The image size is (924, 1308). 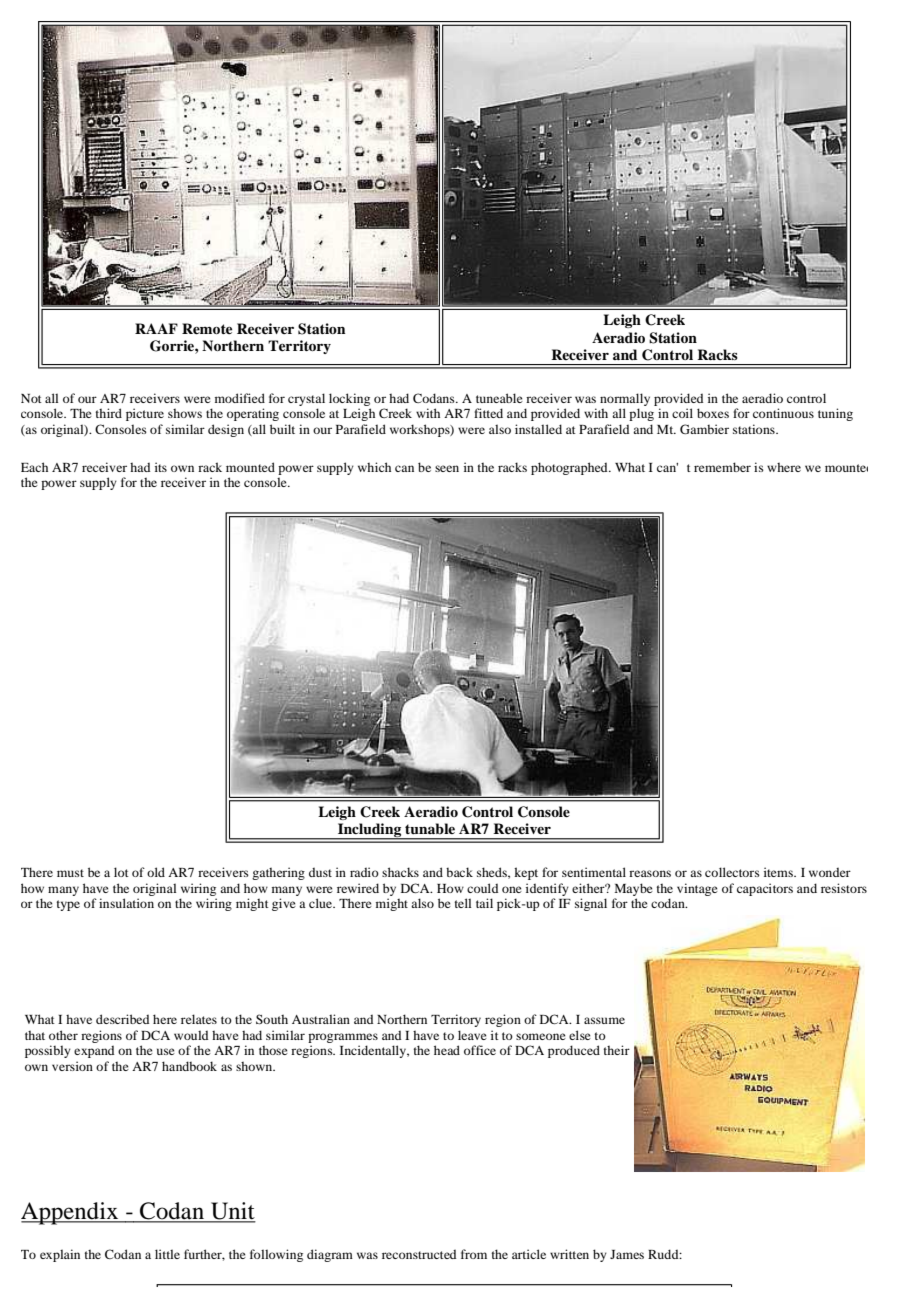 I want to click on assume, so click(x=604, y=1020).
